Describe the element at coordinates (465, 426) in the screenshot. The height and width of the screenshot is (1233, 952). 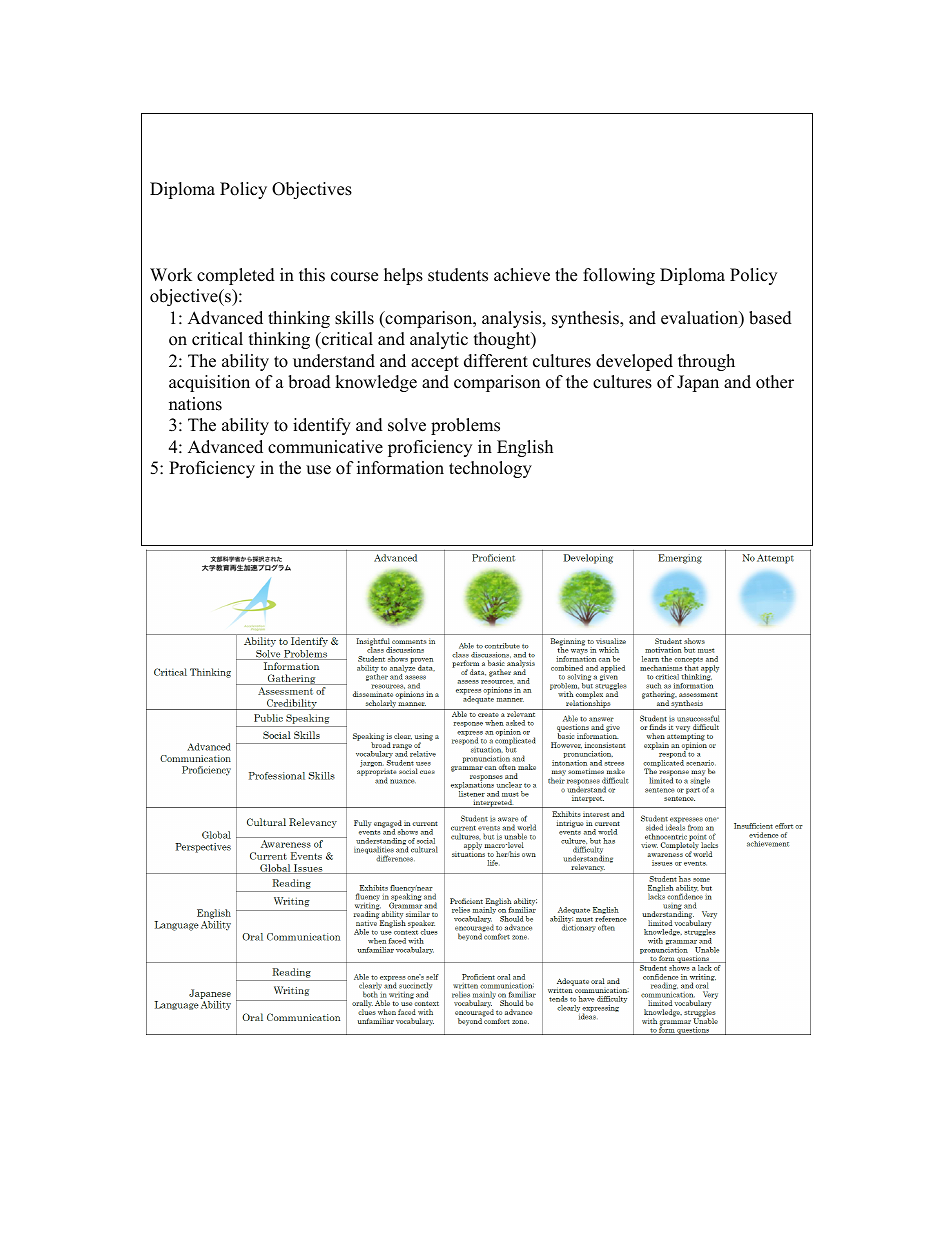
I see `problems` at that location.
